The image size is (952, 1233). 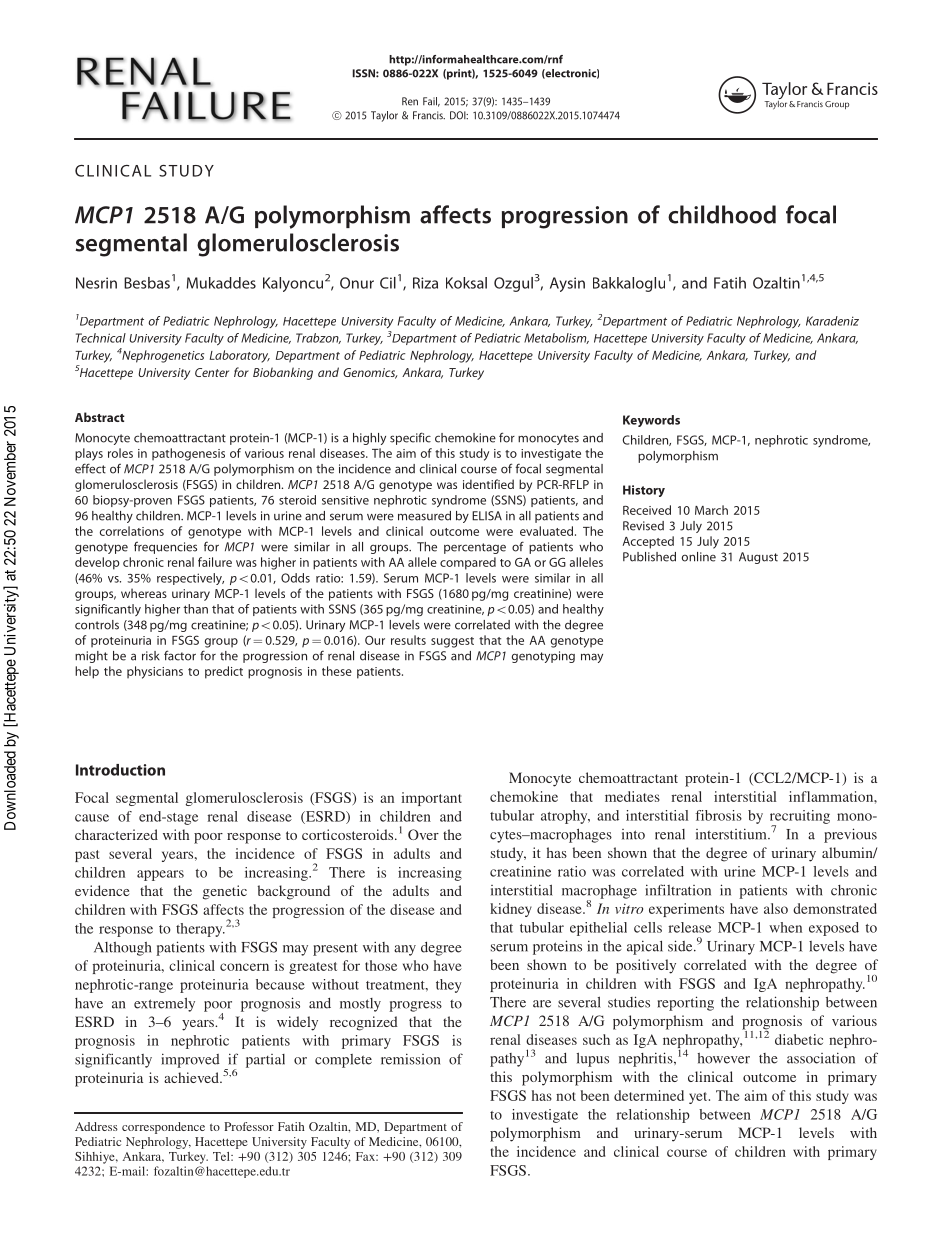 I want to click on Genomics, so click(x=370, y=373).
